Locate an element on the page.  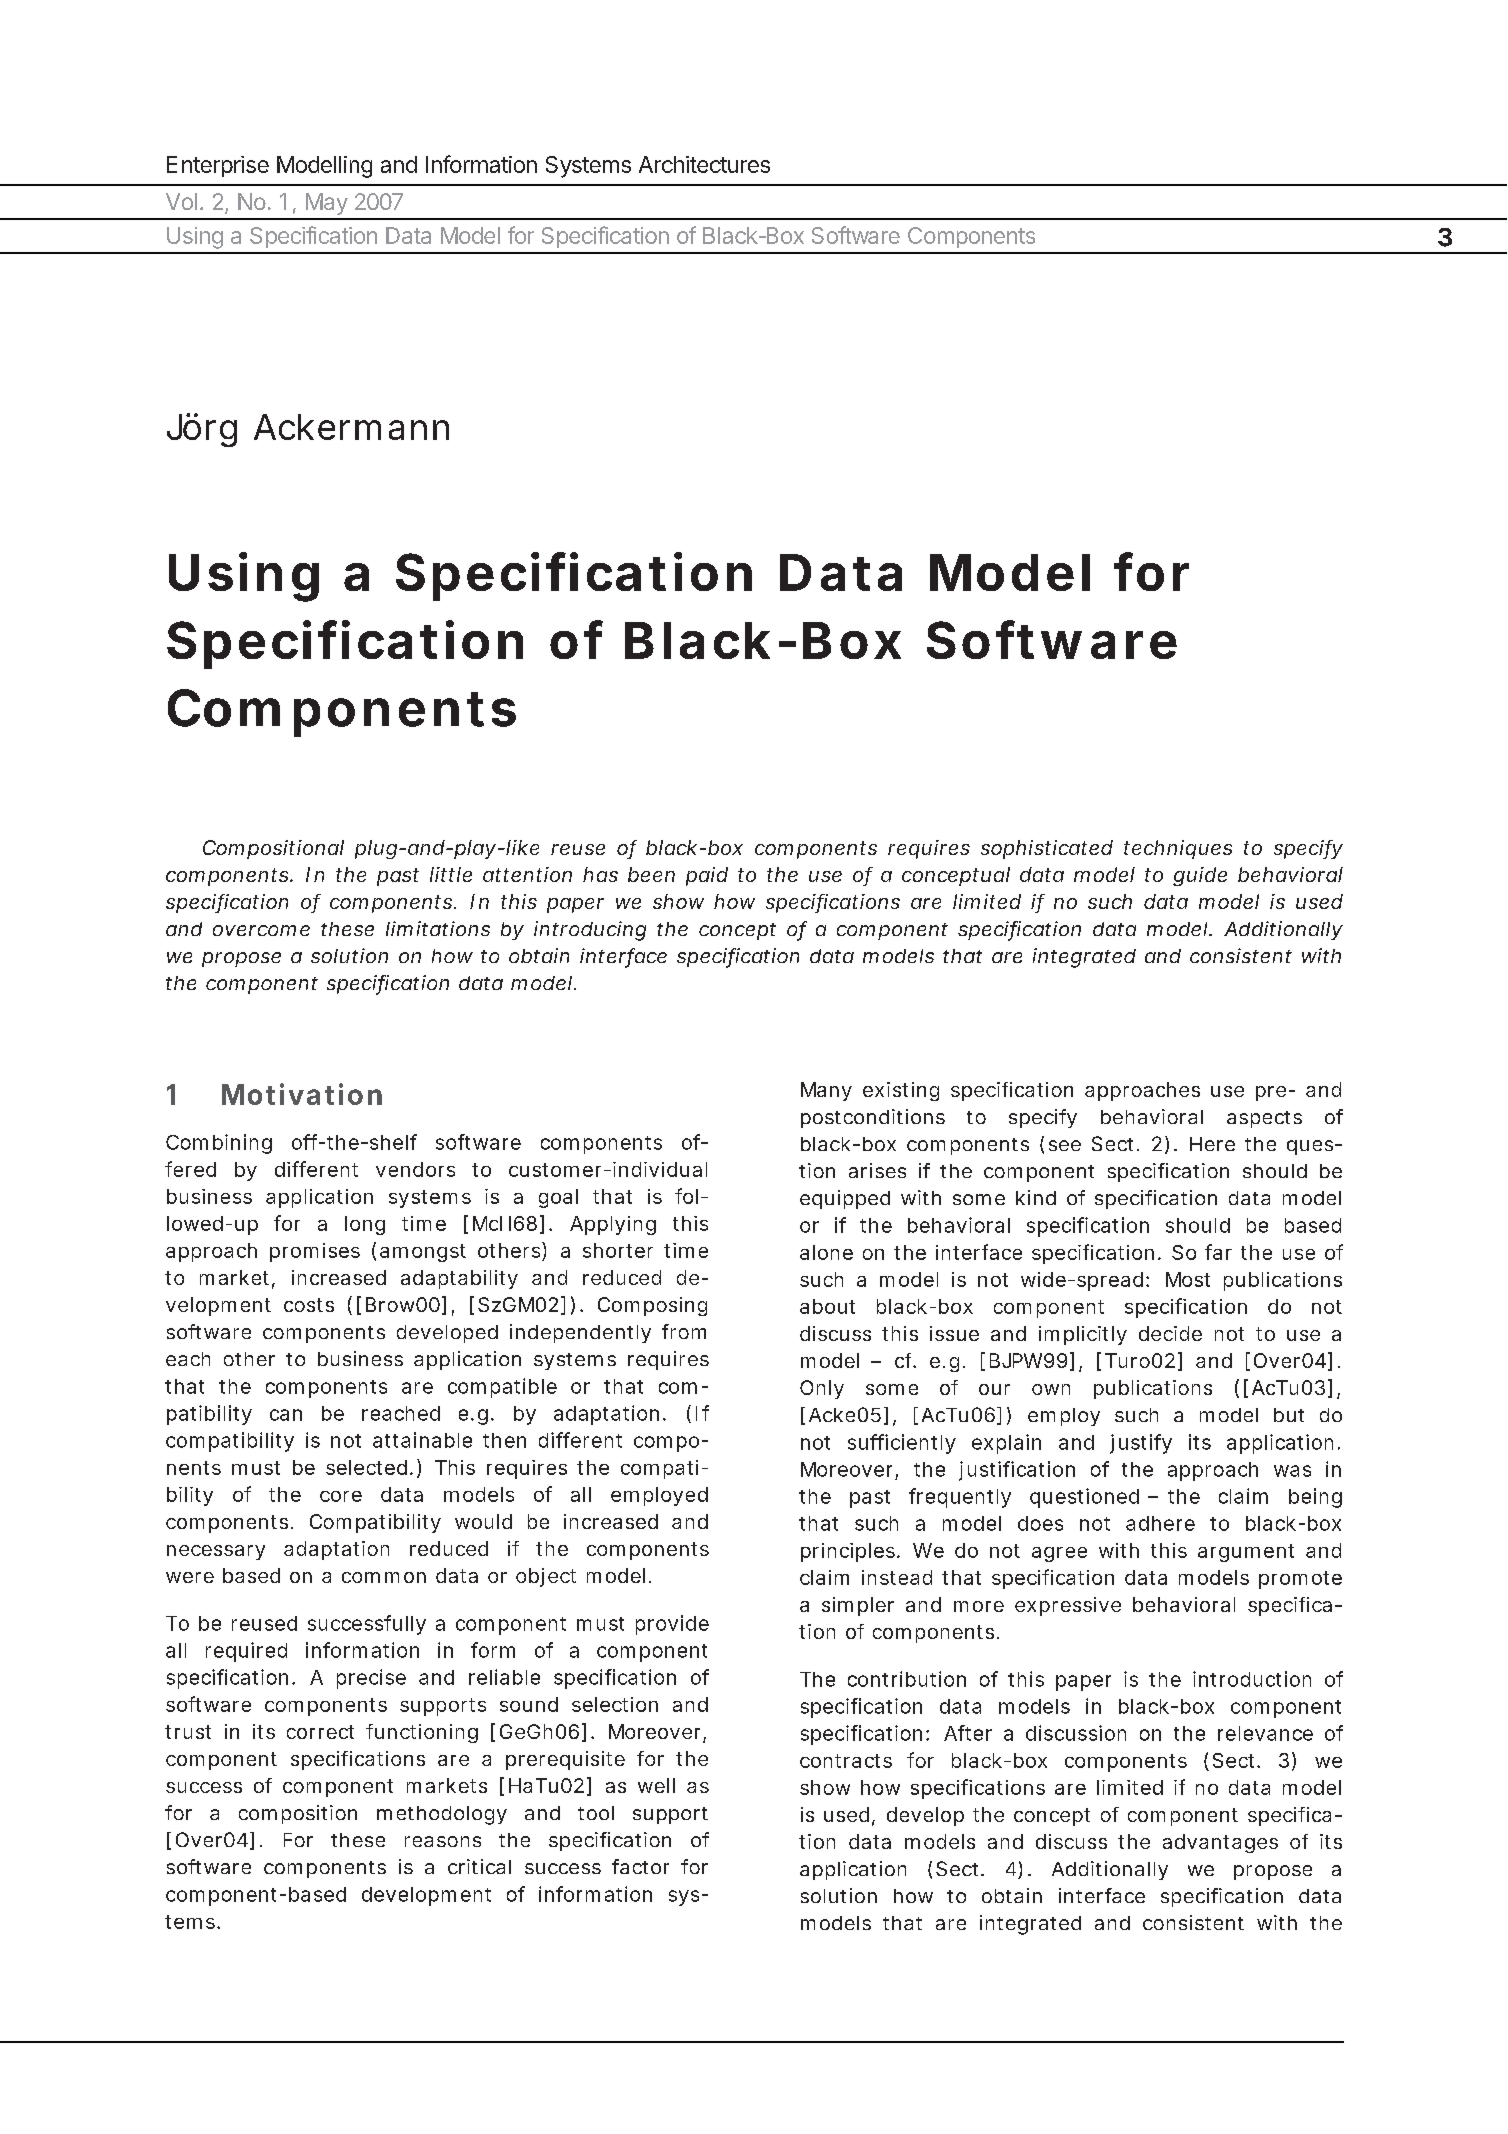
Most is located at coordinates (1188, 1279).
